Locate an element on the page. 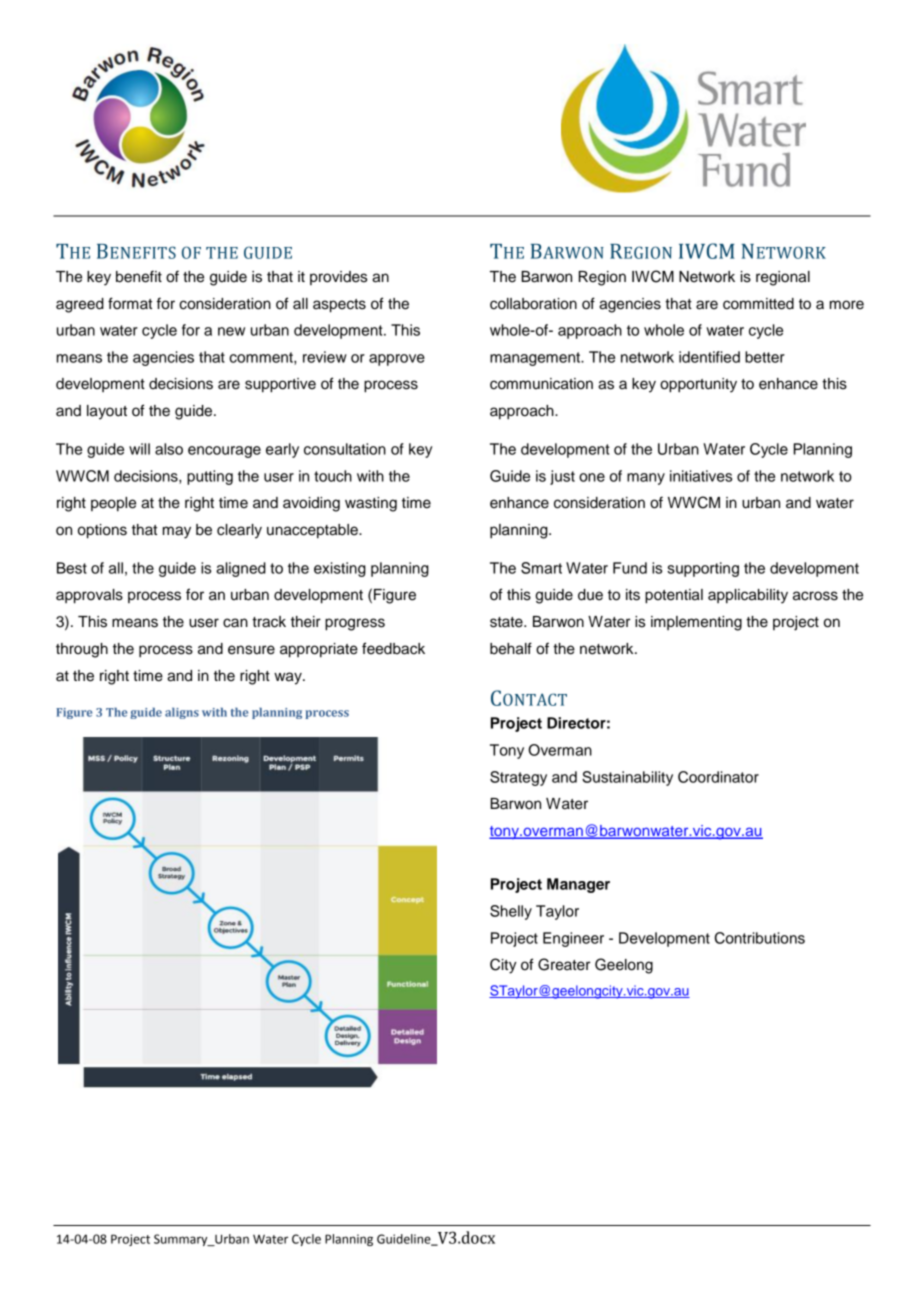 This document has width=924, height=1309. committed is located at coordinates (758, 304).
